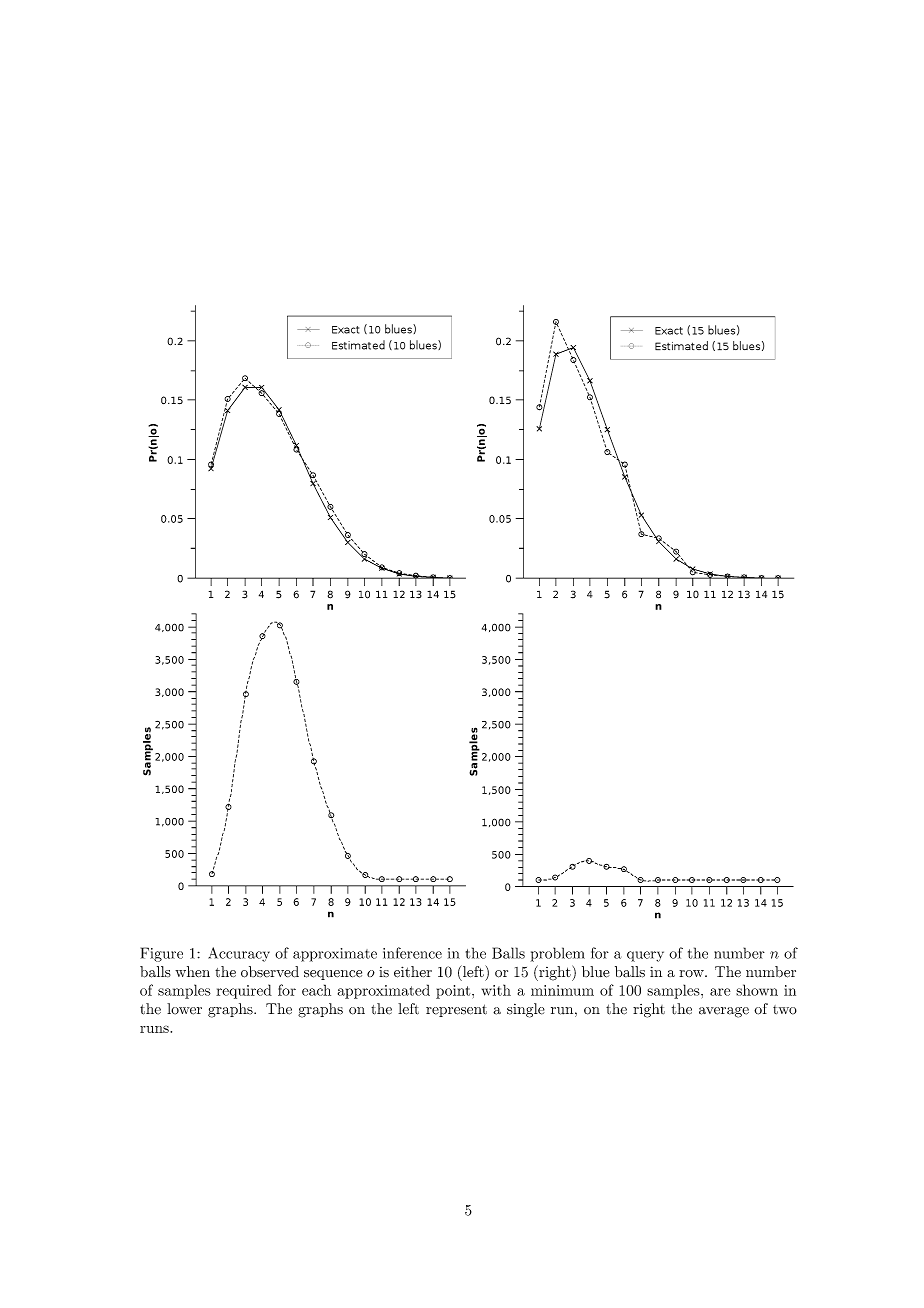  Describe the element at coordinates (412, 953) in the screenshot. I see `inference` at that location.
